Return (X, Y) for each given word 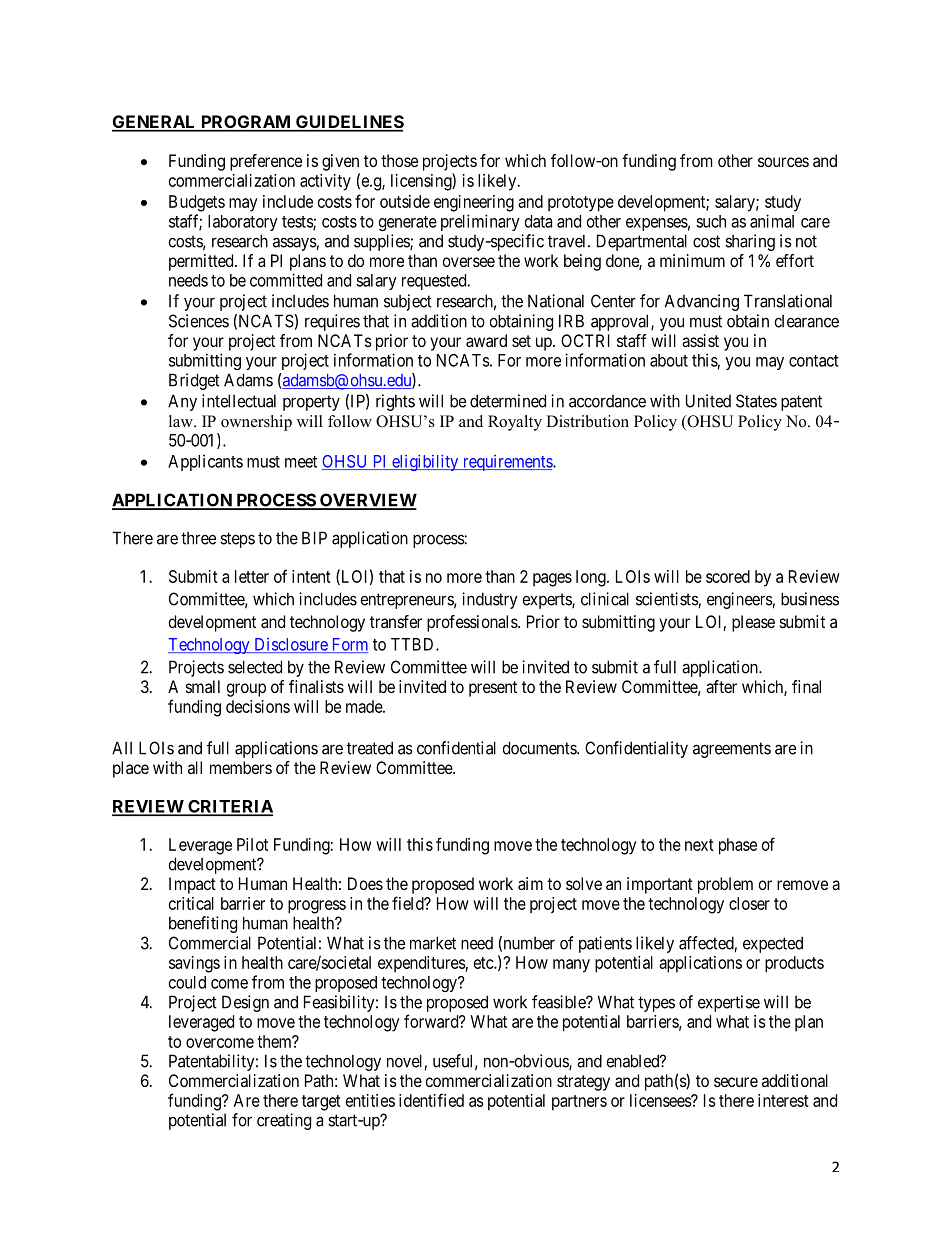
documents (540, 748)
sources (783, 162)
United (708, 401)
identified (431, 1100)
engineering (474, 203)
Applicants (205, 462)
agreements (732, 750)
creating (284, 1121)
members (241, 767)
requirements (507, 463)
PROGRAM (245, 123)
